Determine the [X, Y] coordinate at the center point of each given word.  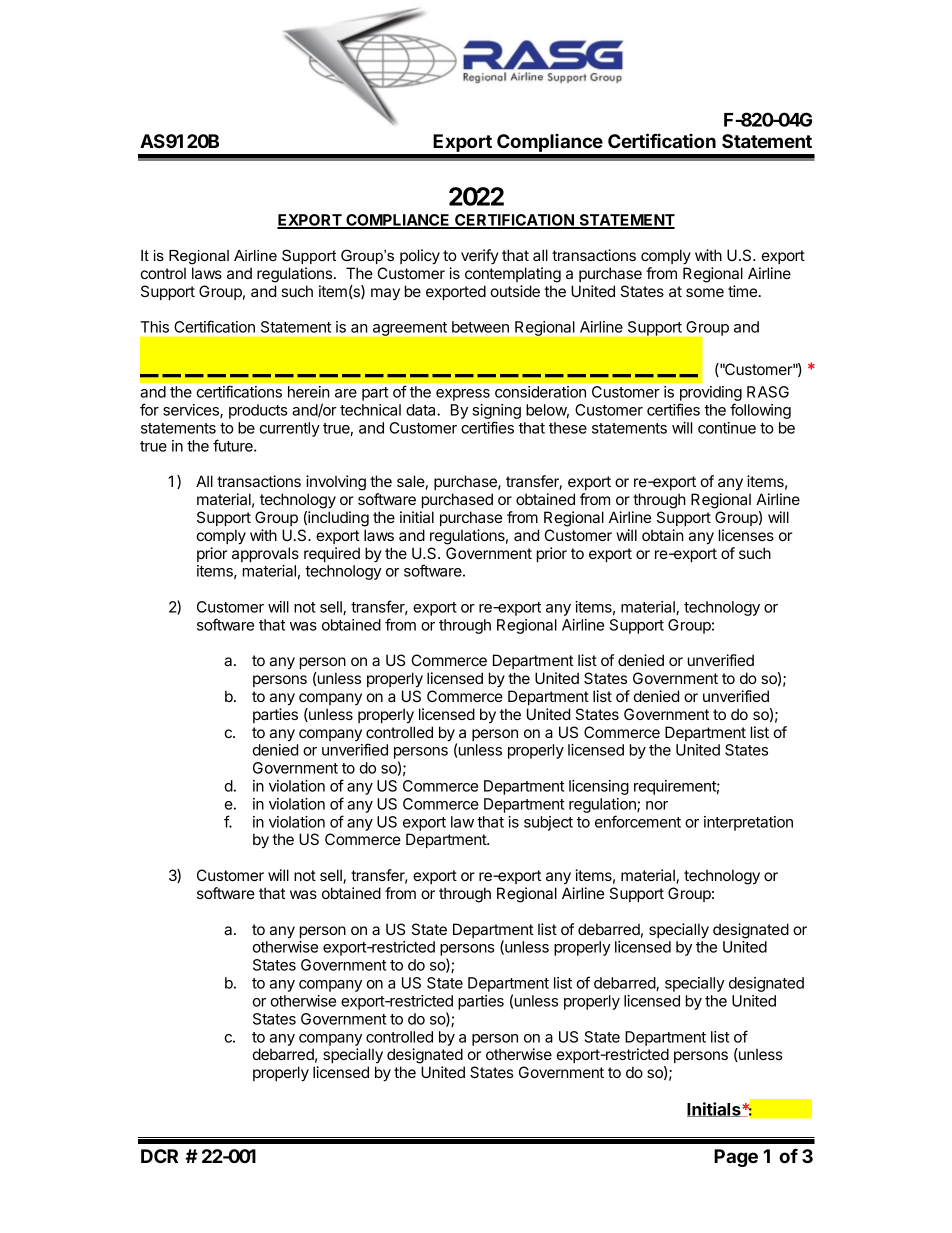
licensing [599, 787]
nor [657, 805]
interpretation [748, 823]
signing [496, 413]
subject [548, 823]
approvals [265, 554]
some [705, 292]
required [332, 554]
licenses [746, 535]
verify [480, 256]
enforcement [638, 821]
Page [736, 1158]
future [234, 445]
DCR [159, 1156]
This [154, 327]
